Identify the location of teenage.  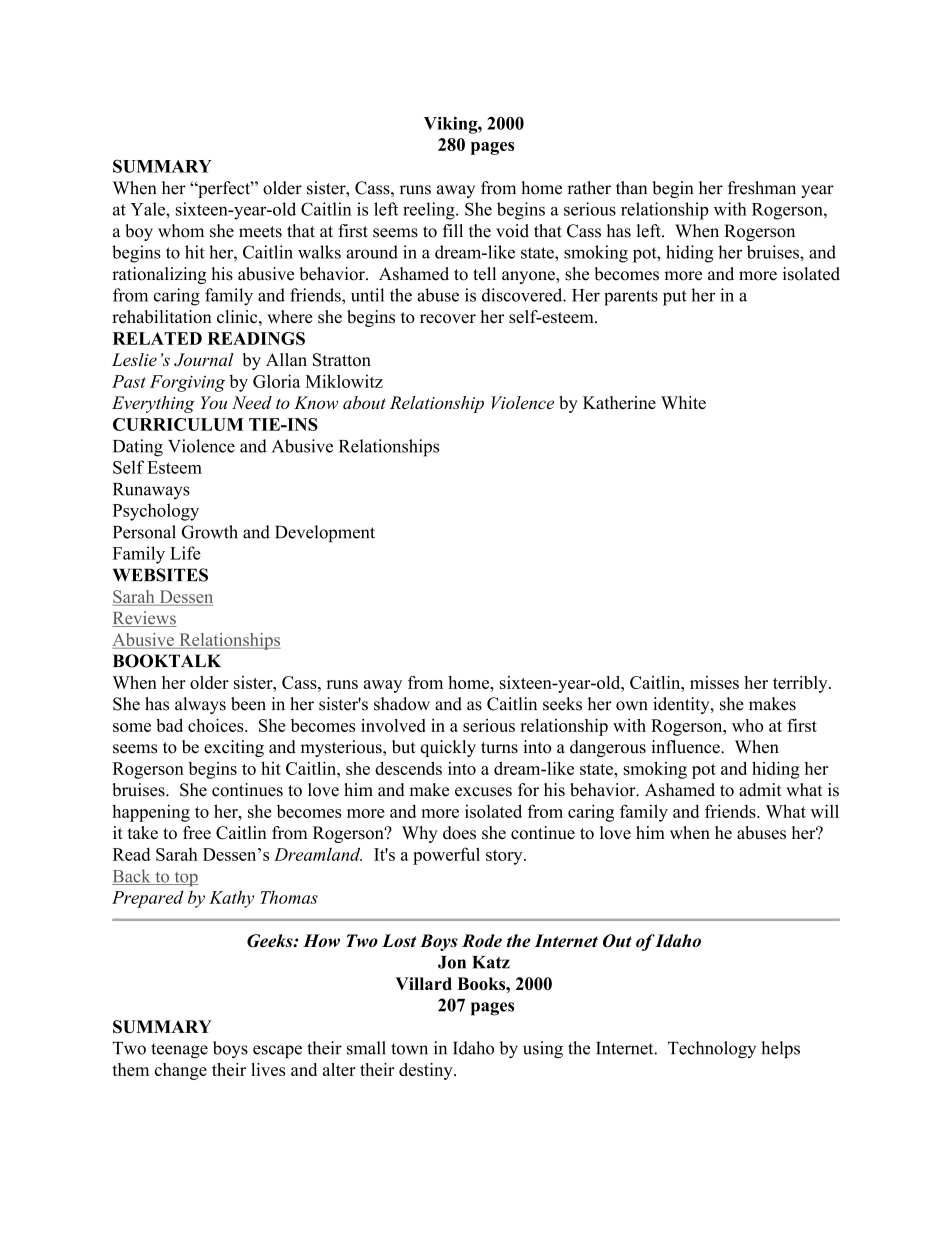
(179, 1051).
